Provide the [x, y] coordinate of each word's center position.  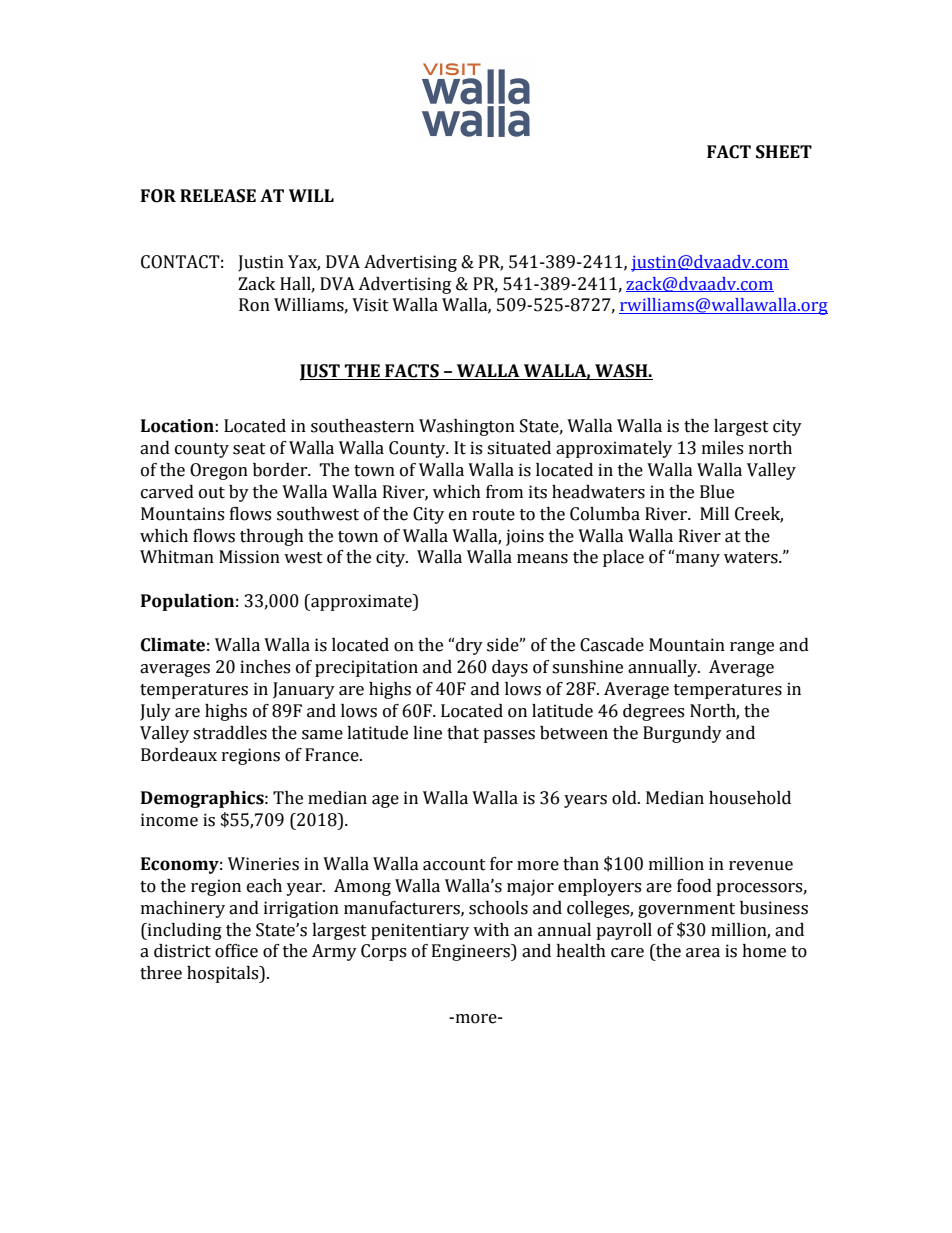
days [510, 668]
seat [249, 449]
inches [265, 667]
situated [519, 448]
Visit [370, 305]
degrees [653, 712]
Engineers [472, 952]
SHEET [784, 152]
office [236, 951]
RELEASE [218, 196]
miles [722, 448]
